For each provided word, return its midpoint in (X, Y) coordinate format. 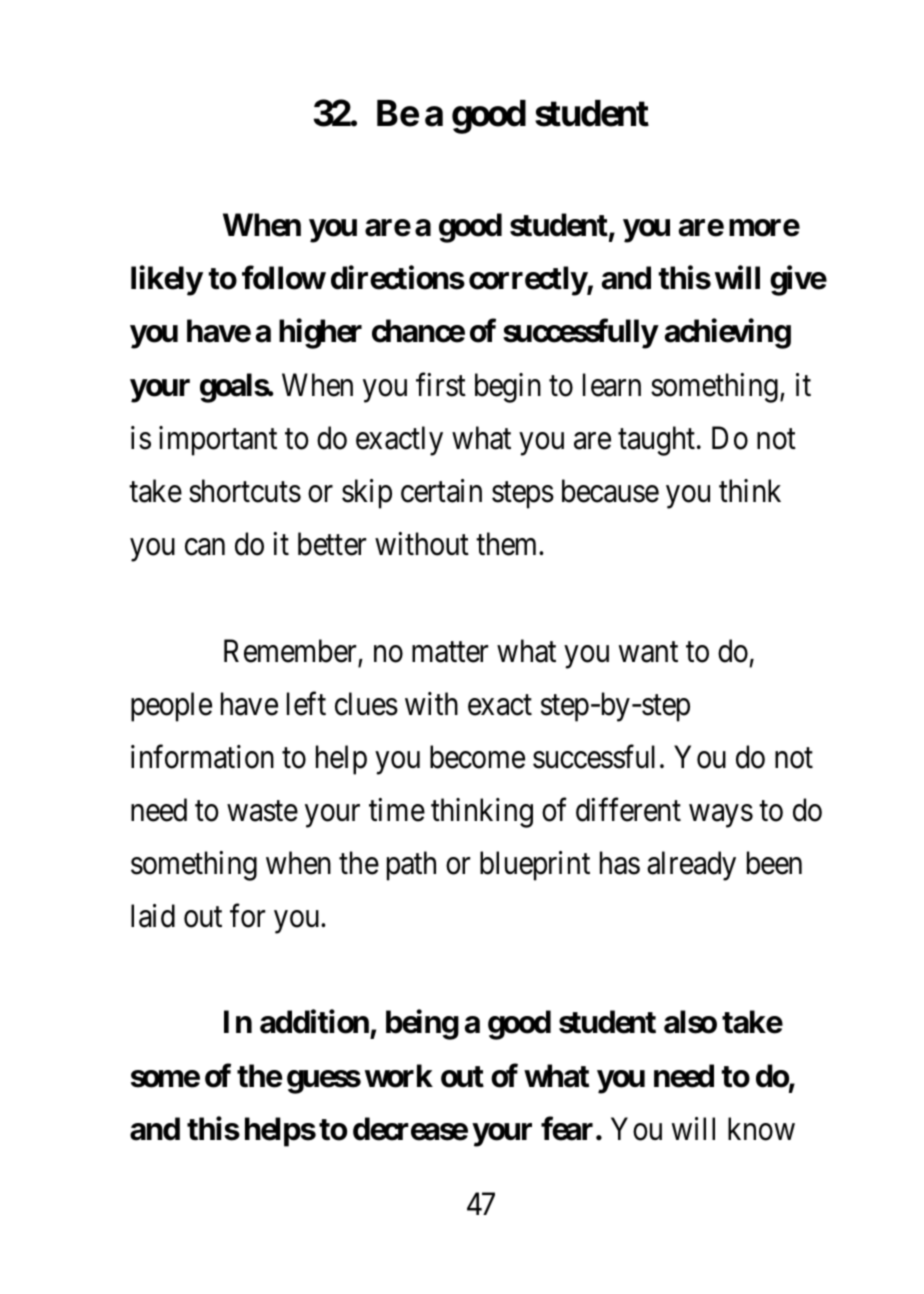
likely (167, 281)
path (411, 866)
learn (612, 385)
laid (153, 916)
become (477, 757)
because (610, 491)
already (691, 866)
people (171, 707)
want (648, 652)
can (205, 547)
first (441, 385)
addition (314, 1022)
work (399, 1076)
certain (441, 491)
